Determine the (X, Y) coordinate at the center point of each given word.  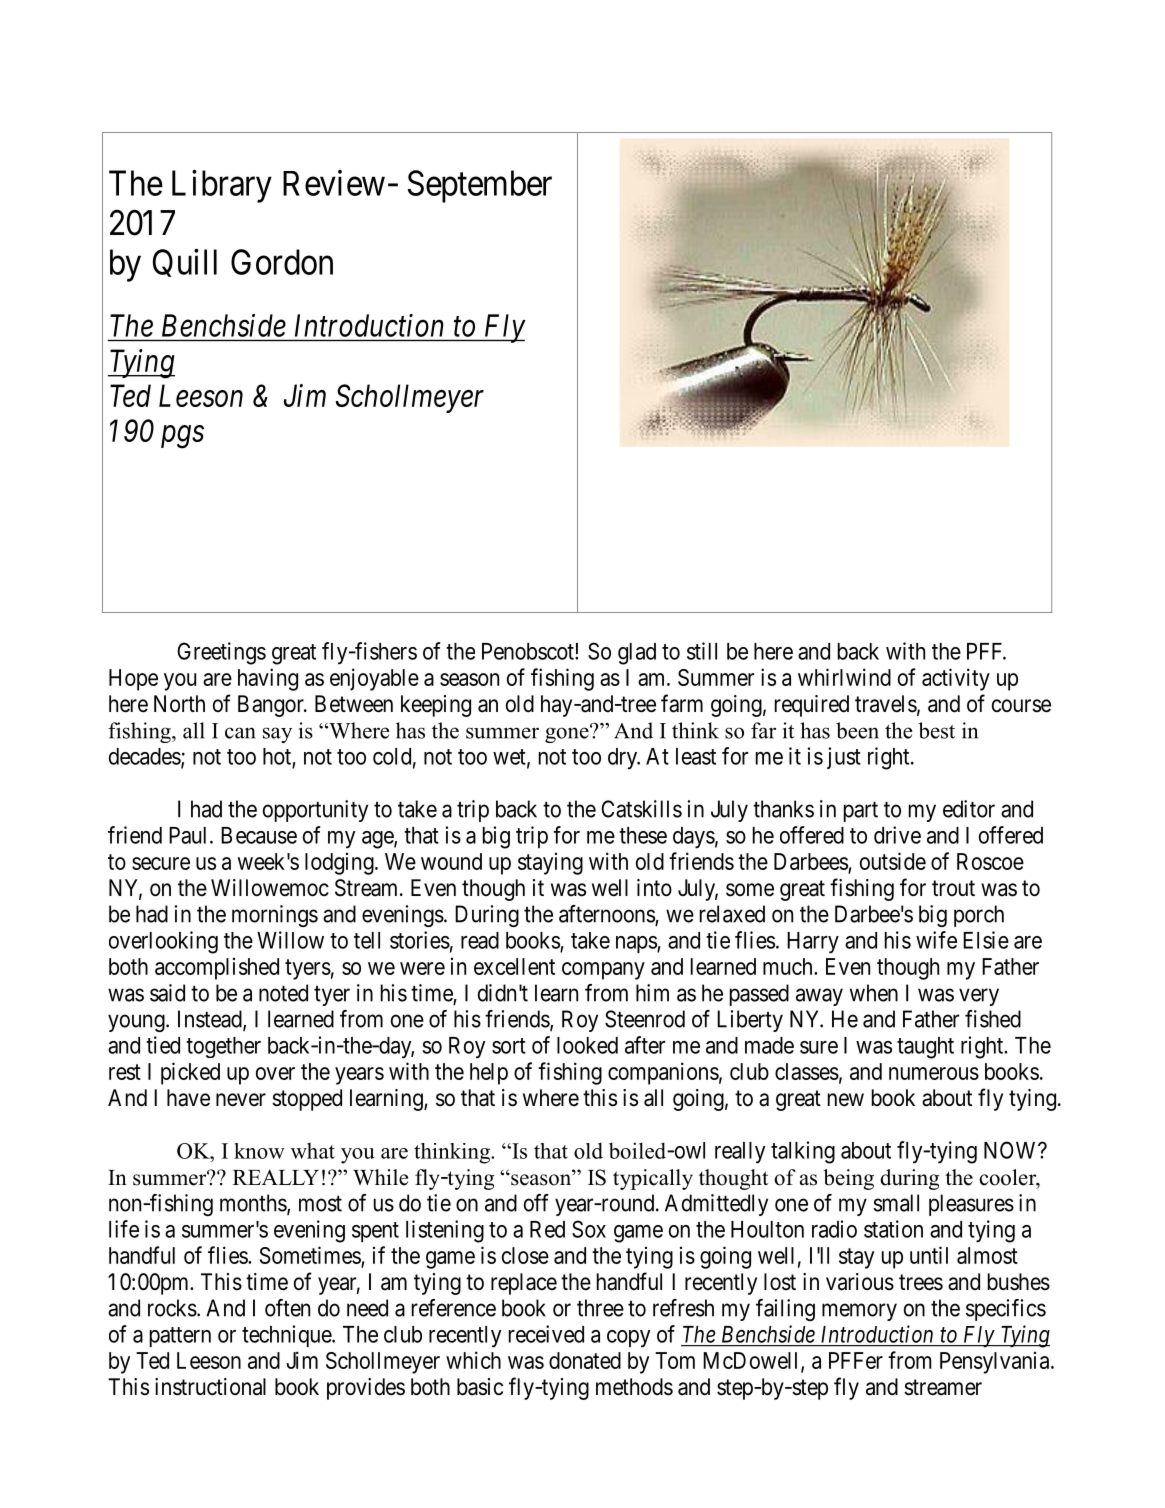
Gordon (282, 262)
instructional (210, 1387)
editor (969, 809)
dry (624, 759)
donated (585, 1360)
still (702, 651)
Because (259, 835)
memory (859, 1312)
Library (222, 186)
